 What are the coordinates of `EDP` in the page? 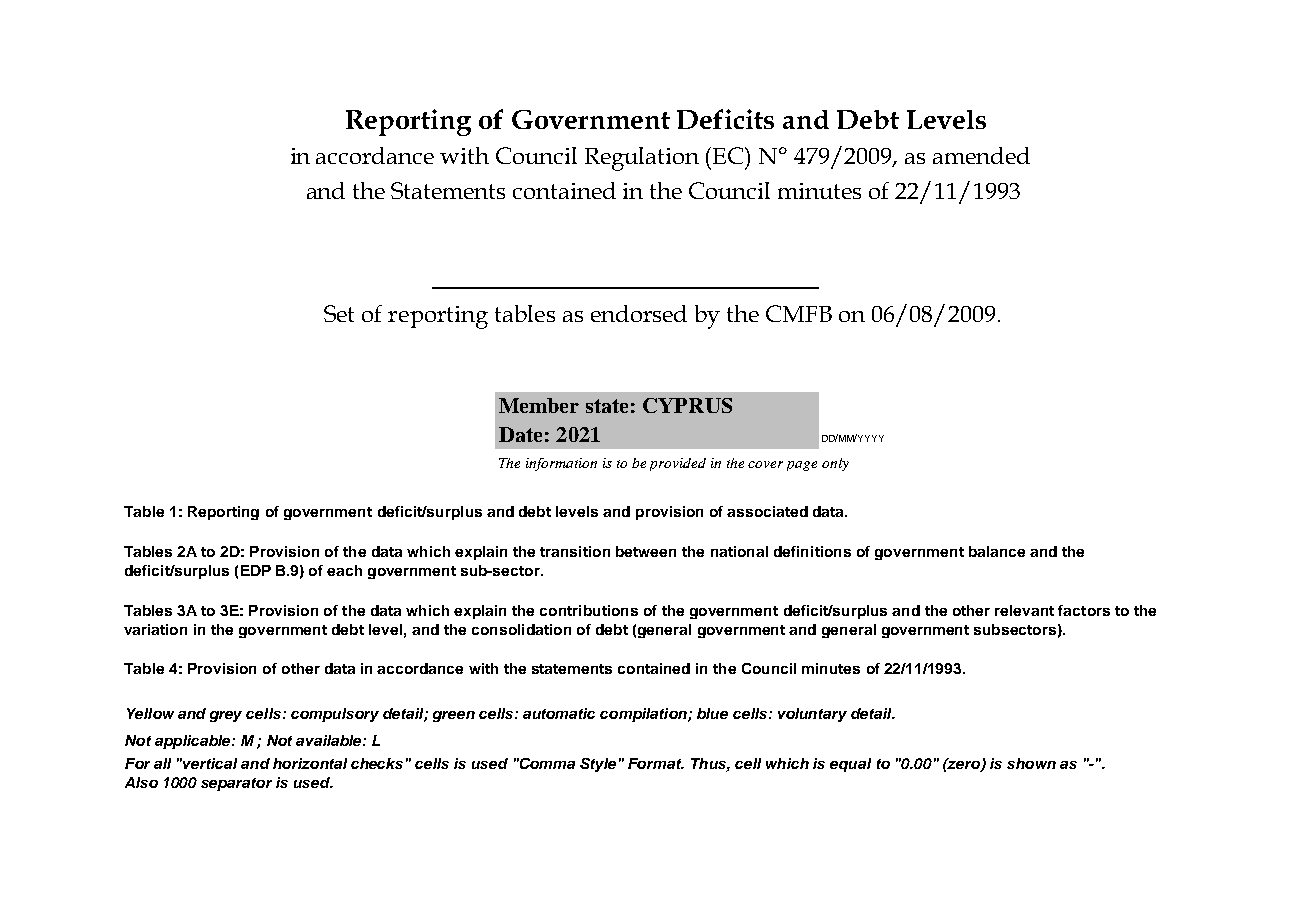 It's located at (256, 570).
